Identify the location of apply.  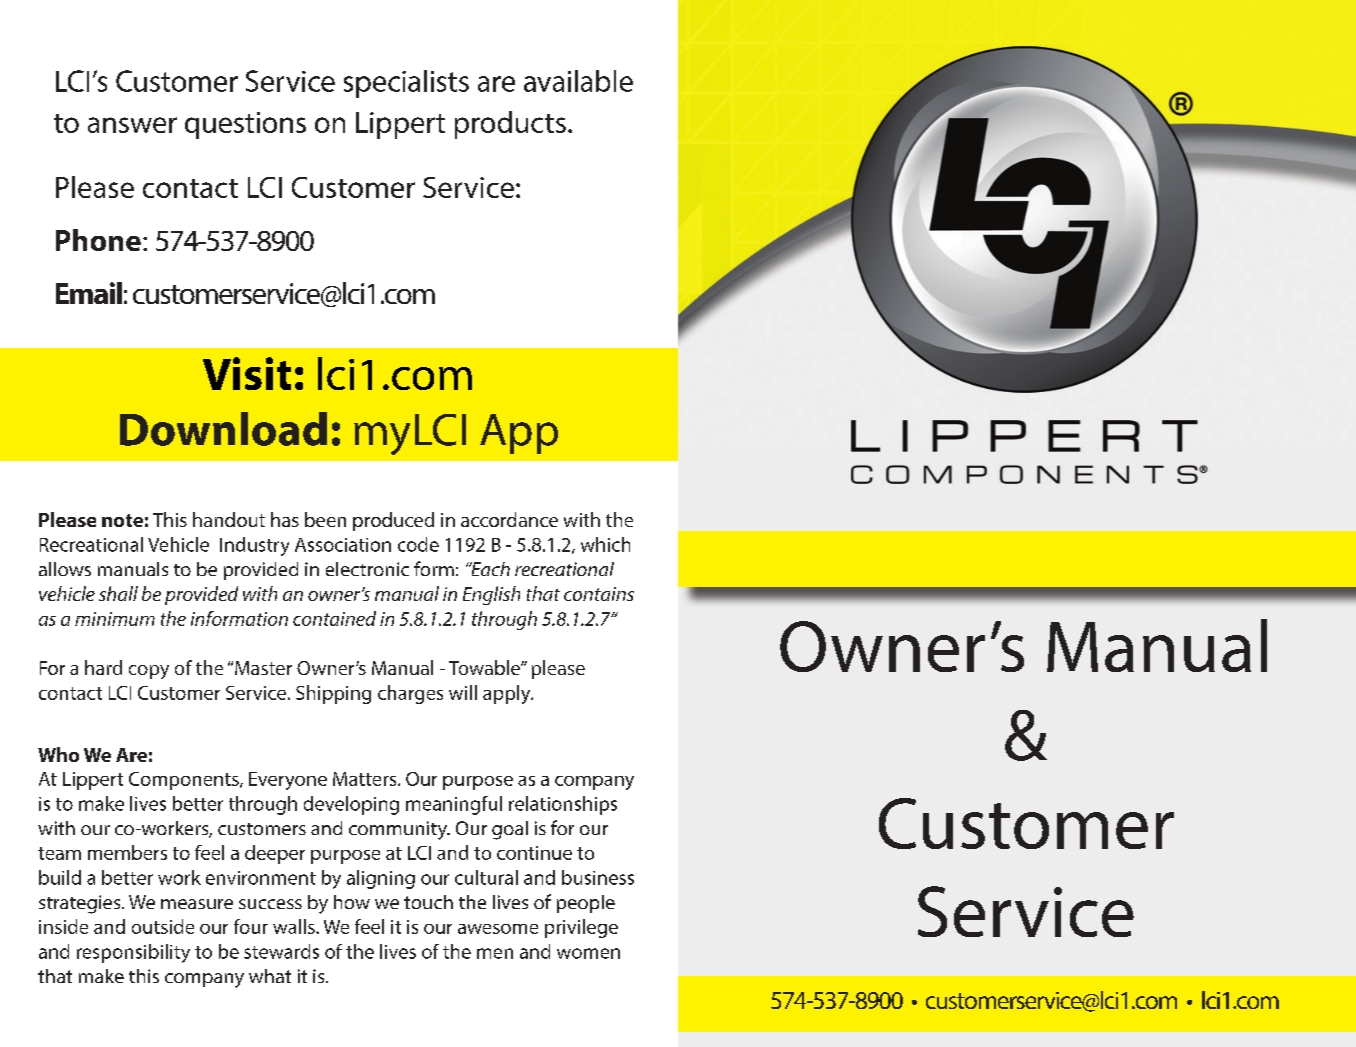
(508, 694).
